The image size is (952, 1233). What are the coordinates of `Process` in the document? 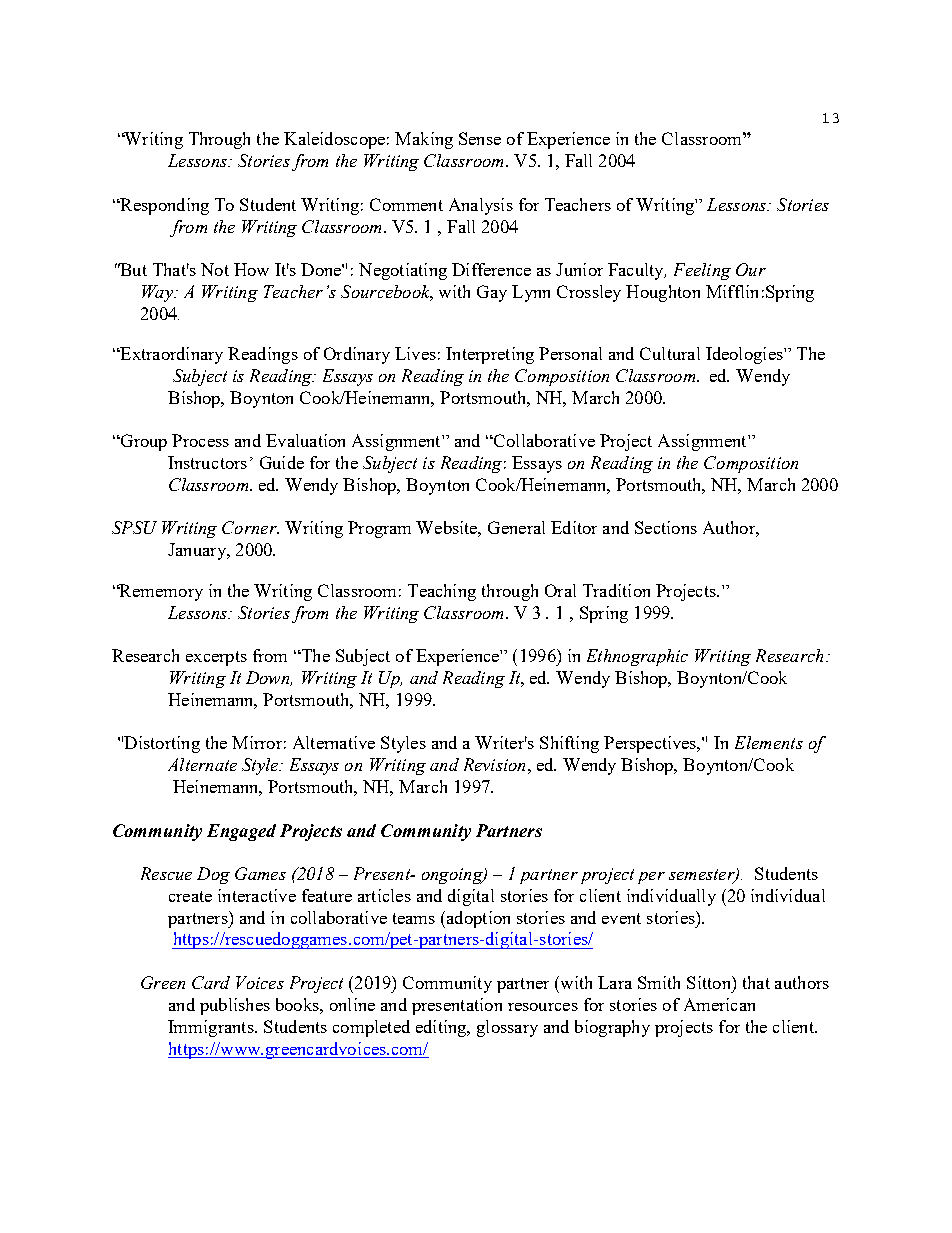 It's located at (200, 440).
